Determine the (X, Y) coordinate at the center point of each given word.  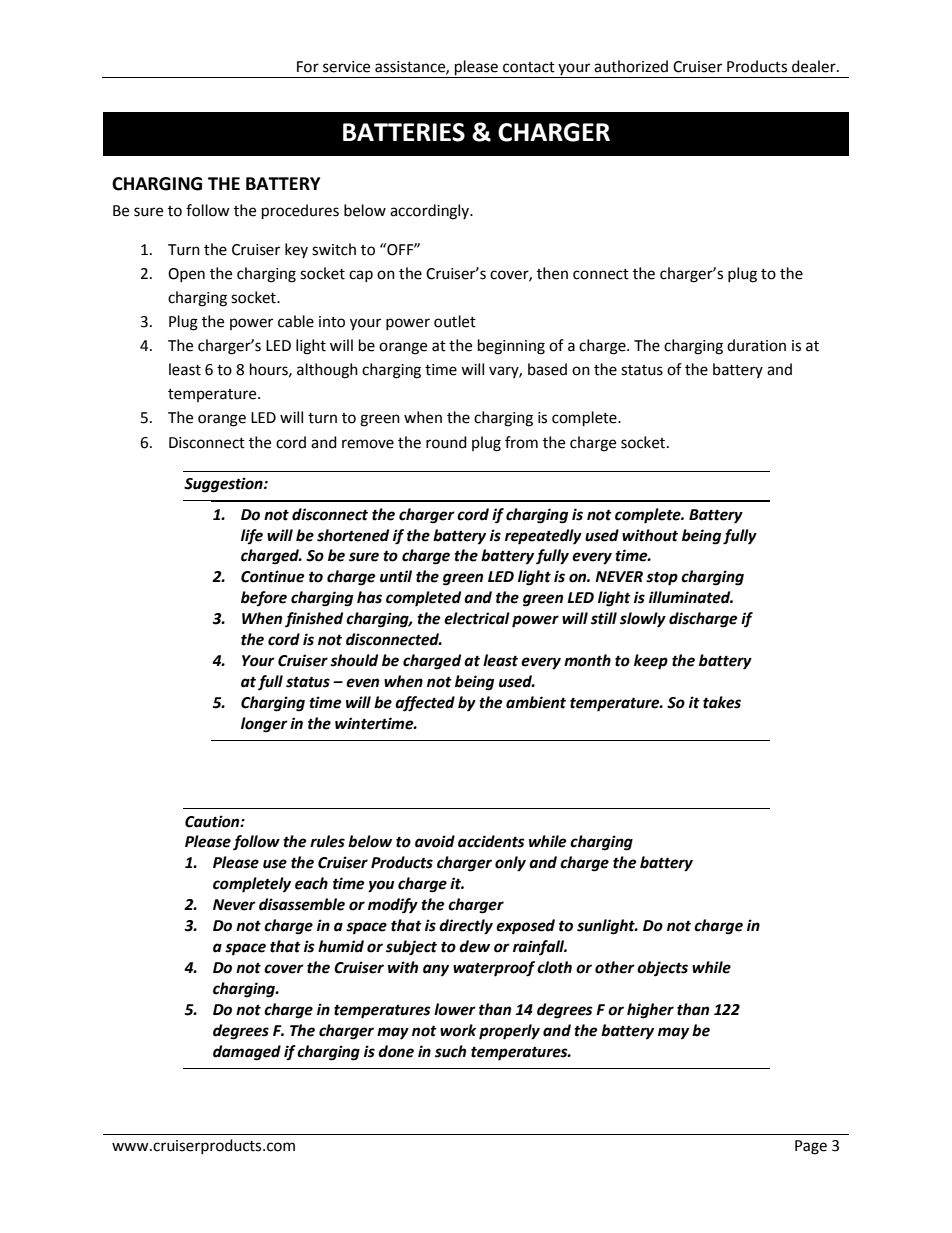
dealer (815, 66)
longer (264, 725)
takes (722, 702)
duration (756, 345)
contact (529, 67)
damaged (247, 1053)
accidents (491, 841)
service (346, 67)
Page (811, 1147)
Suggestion (224, 485)
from (521, 442)
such (450, 1051)
